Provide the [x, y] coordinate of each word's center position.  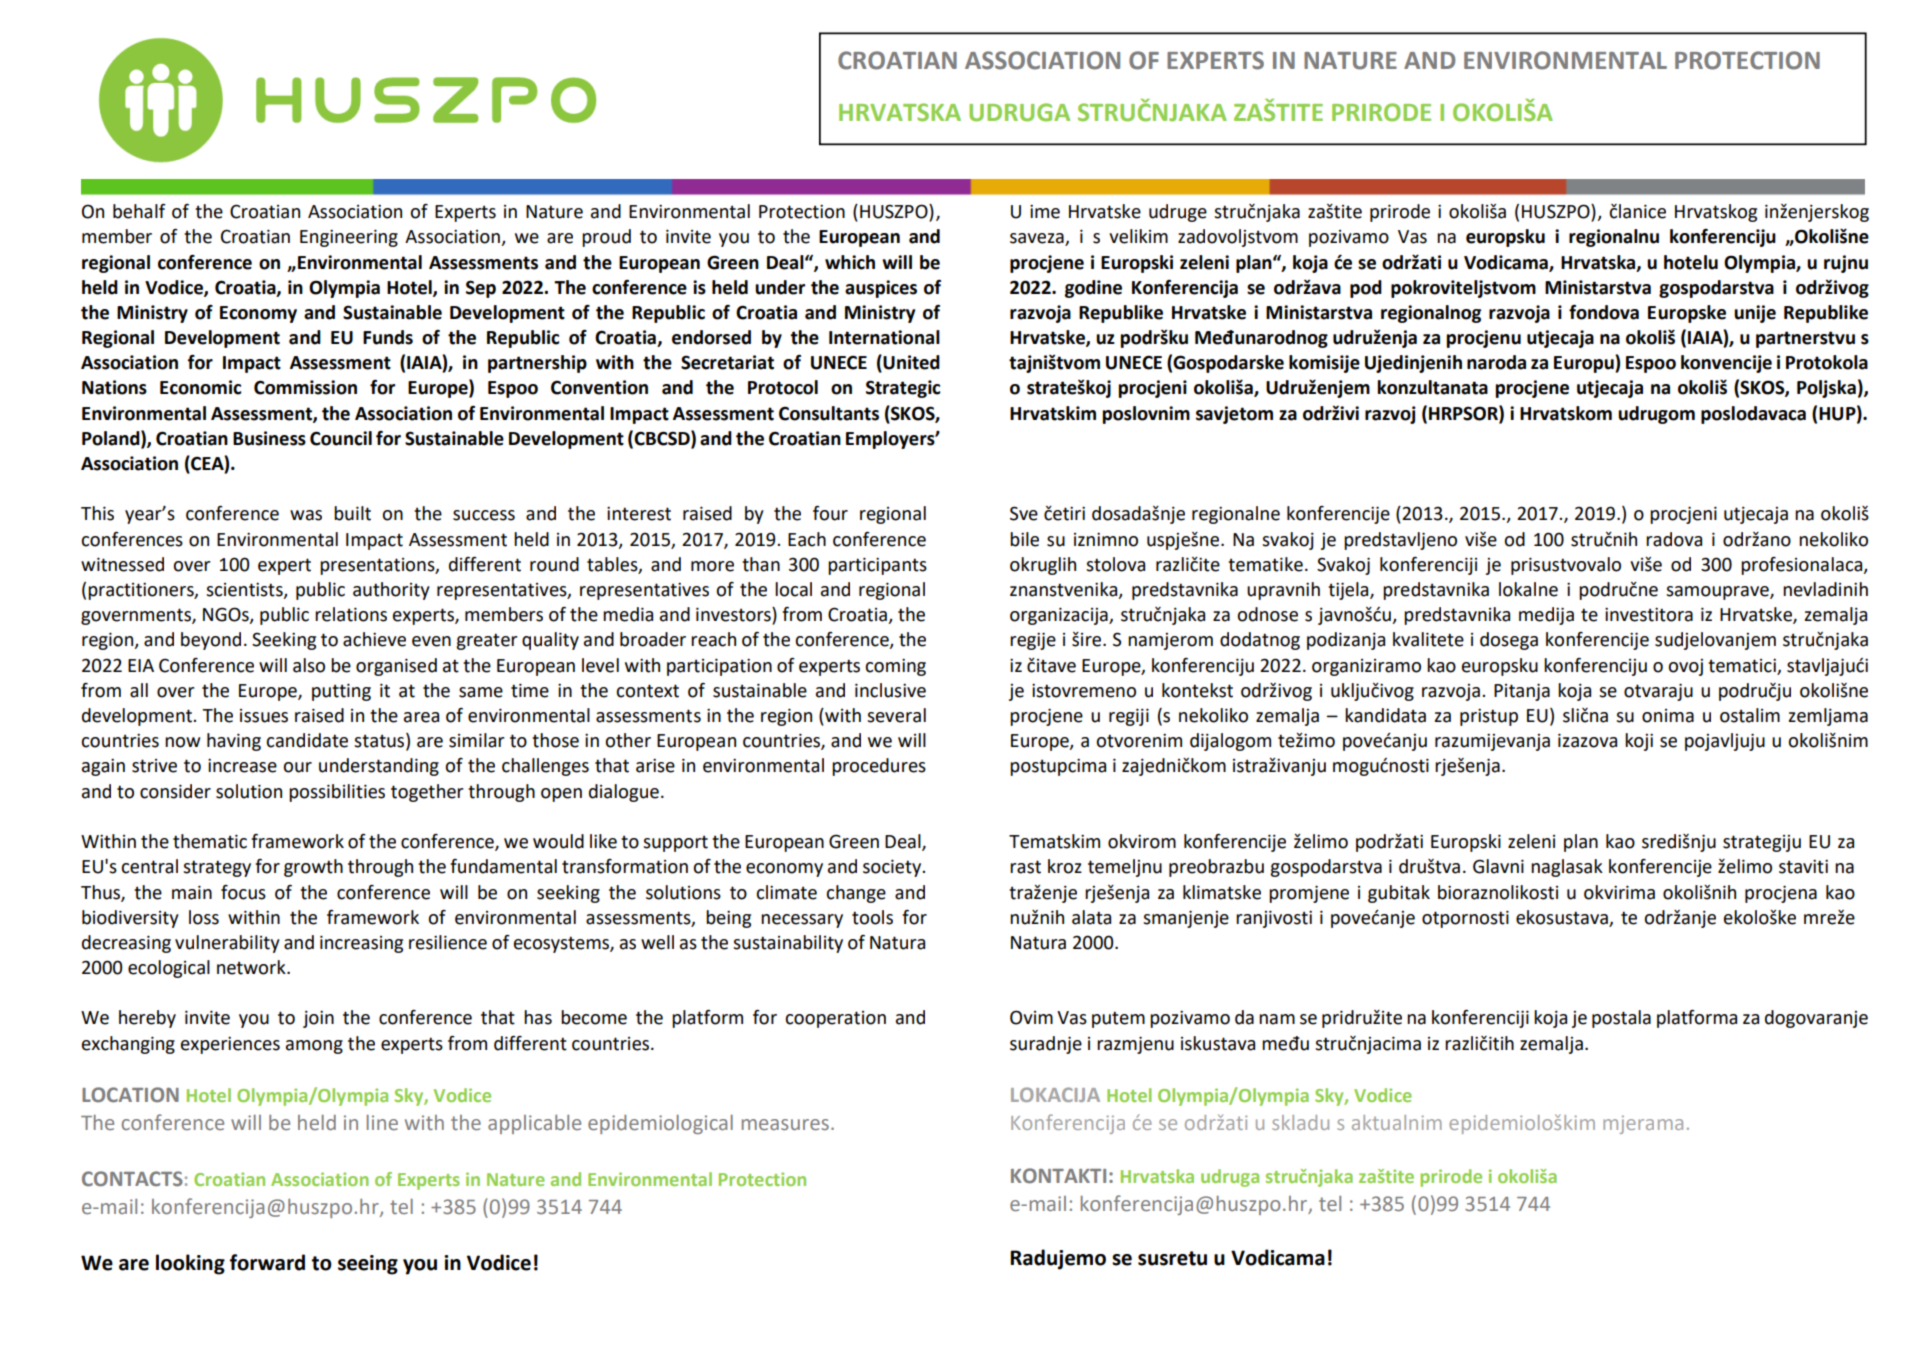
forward [267, 1262]
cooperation [835, 1019]
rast [1025, 867]
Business [269, 438]
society [893, 868]
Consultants [829, 413]
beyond [211, 641]
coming [895, 667]
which [850, 262]
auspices [881, 289]
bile [1024, 539]
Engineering [349, 238]
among [314, 1047]
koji [1639, 742]
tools [872, 917]
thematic [210, 841]
